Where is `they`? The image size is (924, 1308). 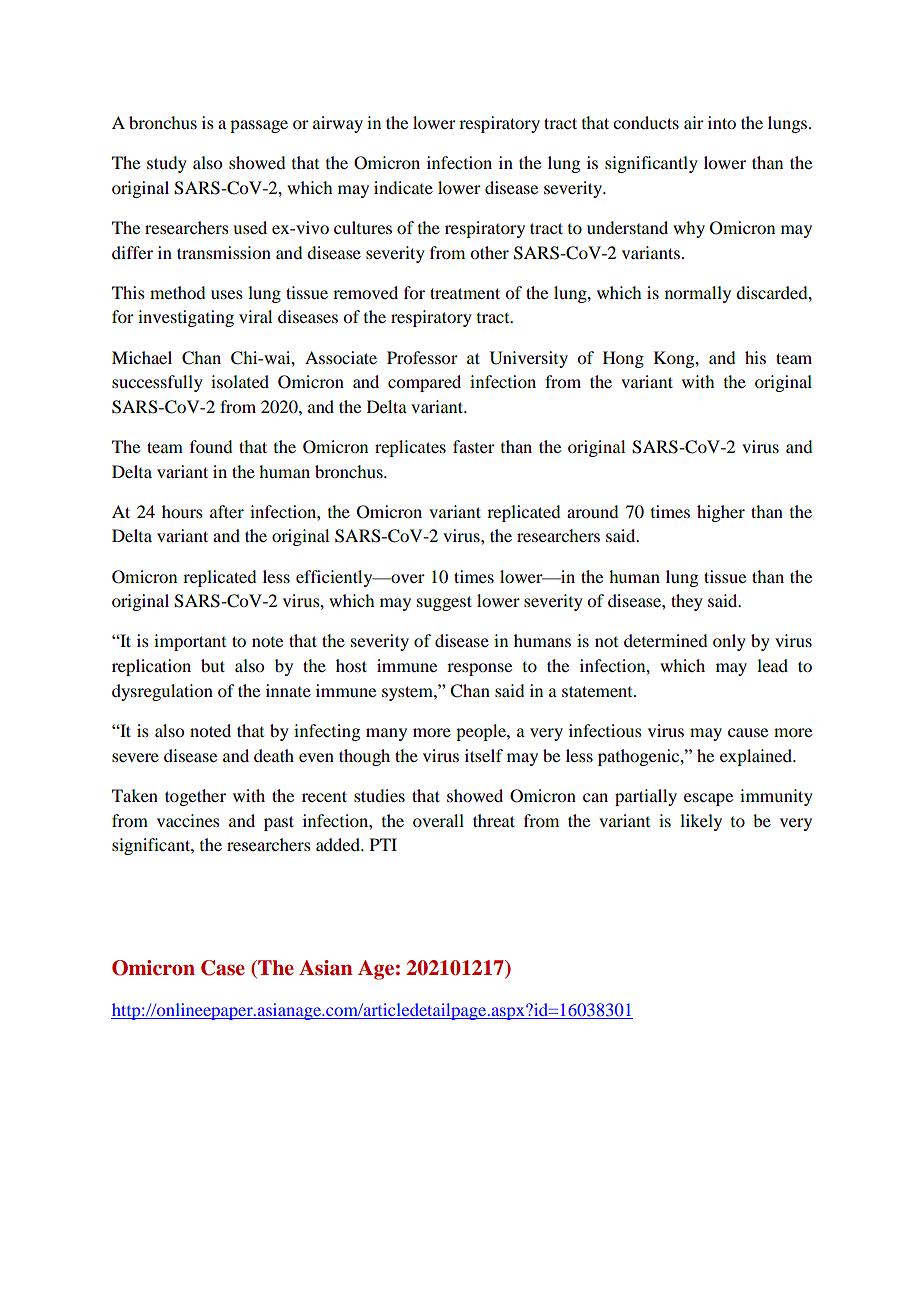 they is located at coordinates (687, 602).
